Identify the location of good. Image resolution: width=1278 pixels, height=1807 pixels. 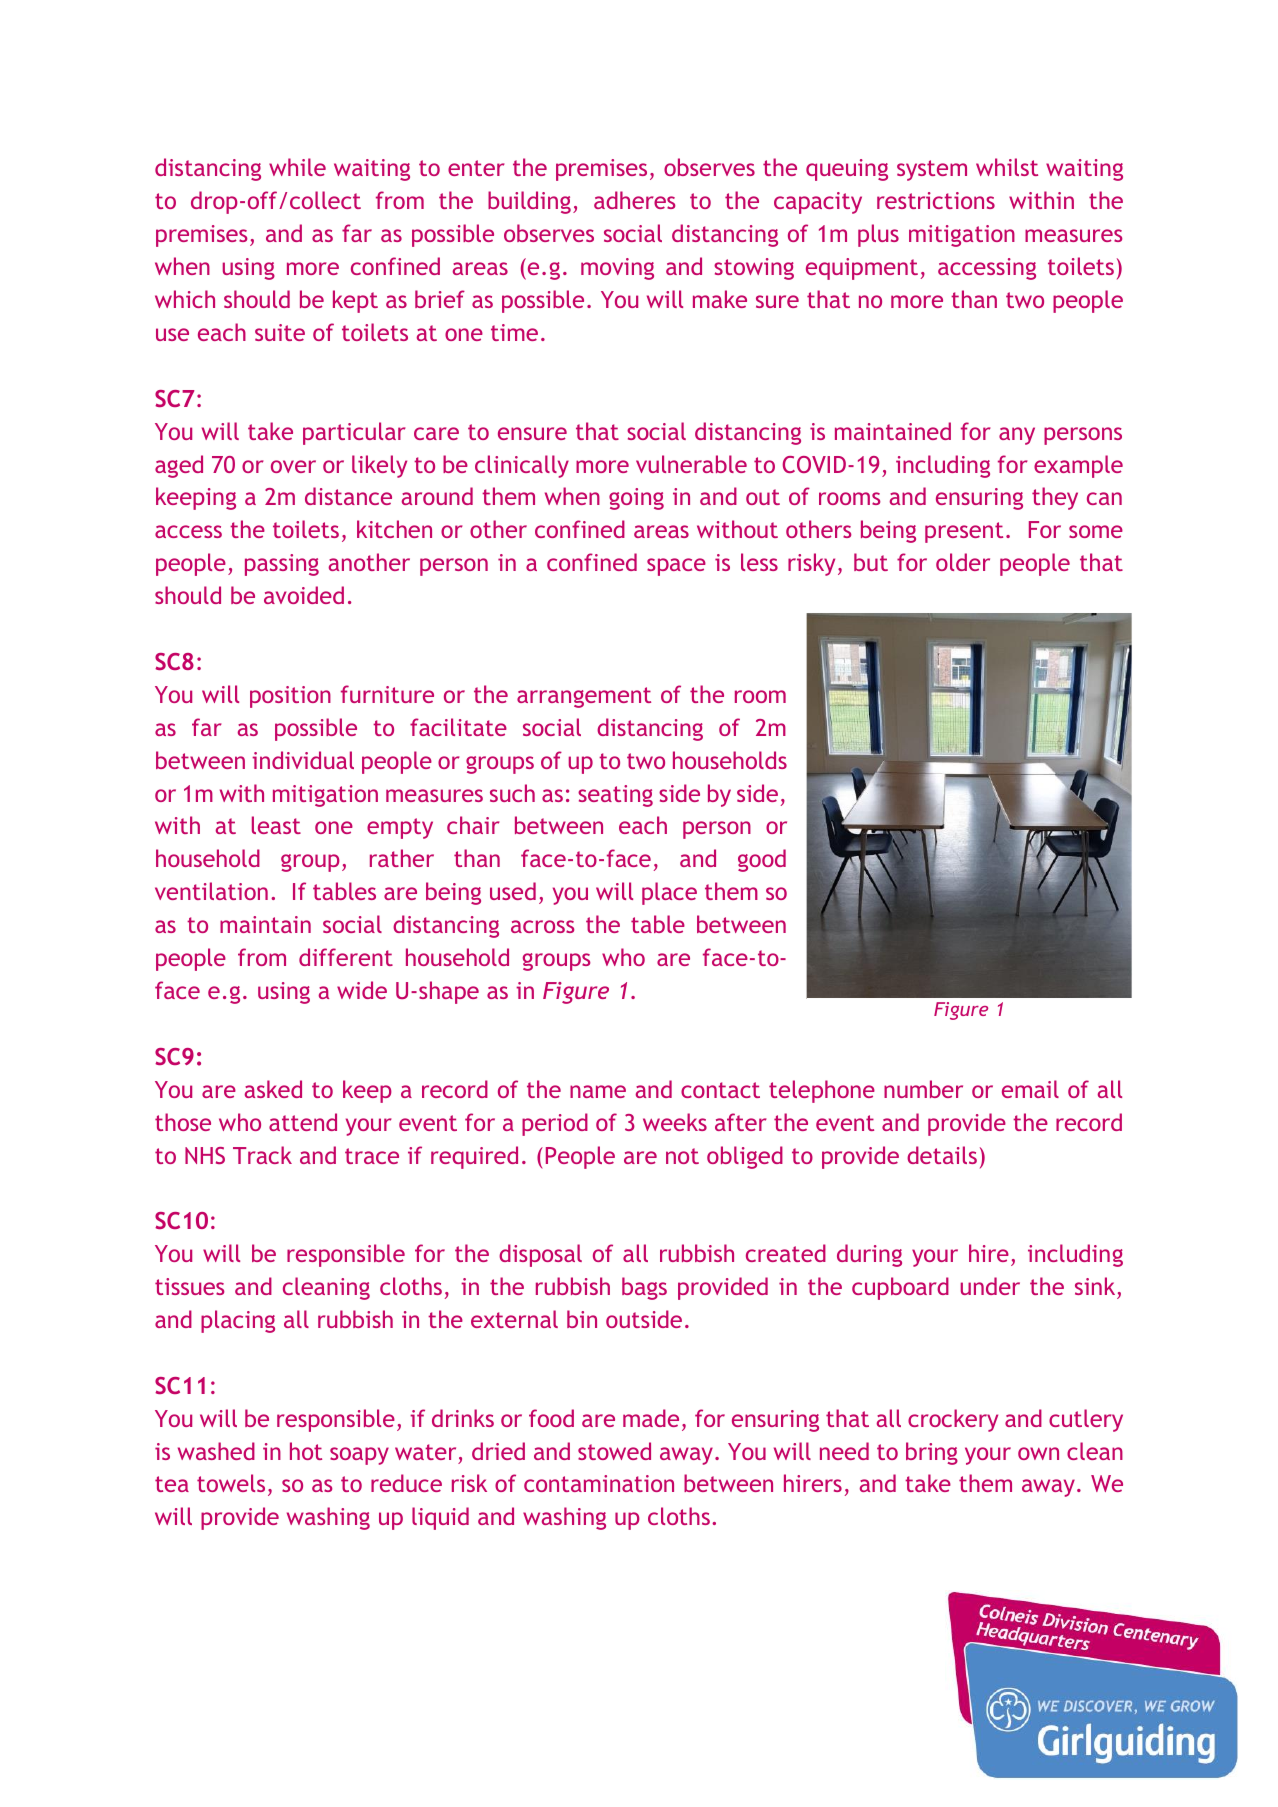
(762, 860).
